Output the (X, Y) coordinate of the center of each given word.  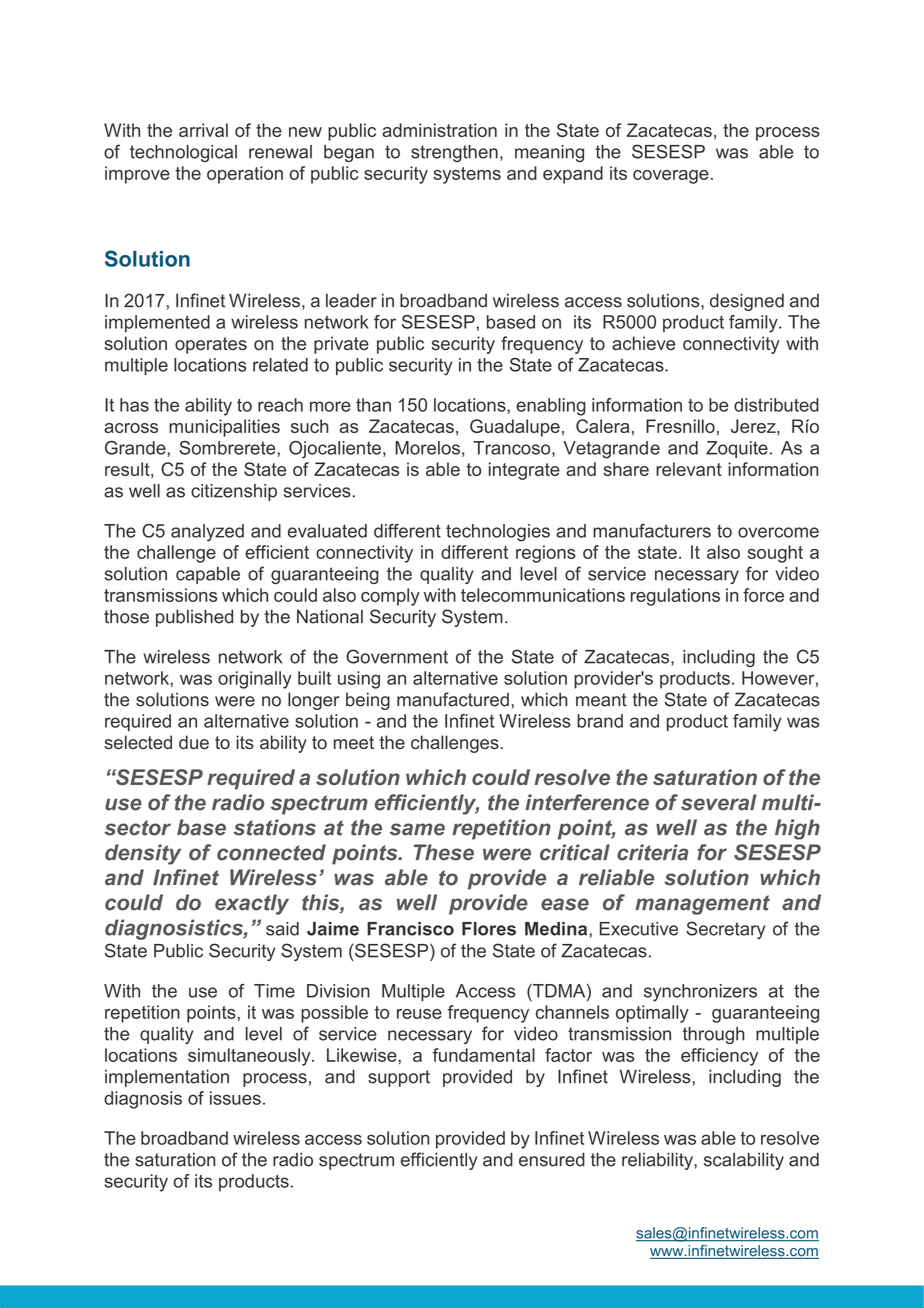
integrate (524, 471)
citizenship (234, 492)
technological (183, 153)
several (719, 802)
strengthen (454, 153)
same (417, 829)
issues (235, 1098)
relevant (689, 469)
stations (274, 827)
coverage (671, 177)
